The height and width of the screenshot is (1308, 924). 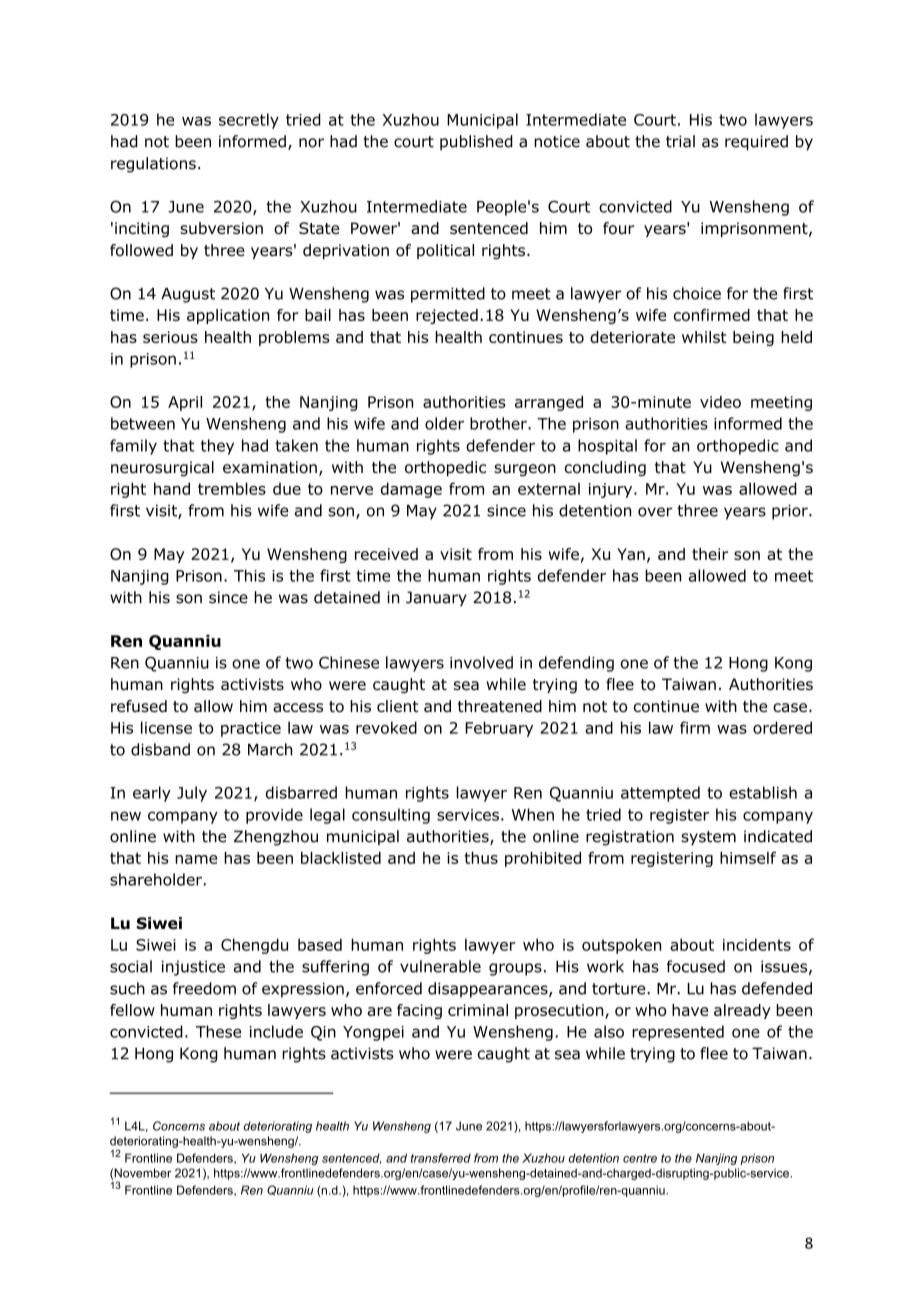 I want to click on video, so click(x=720, y=402).
